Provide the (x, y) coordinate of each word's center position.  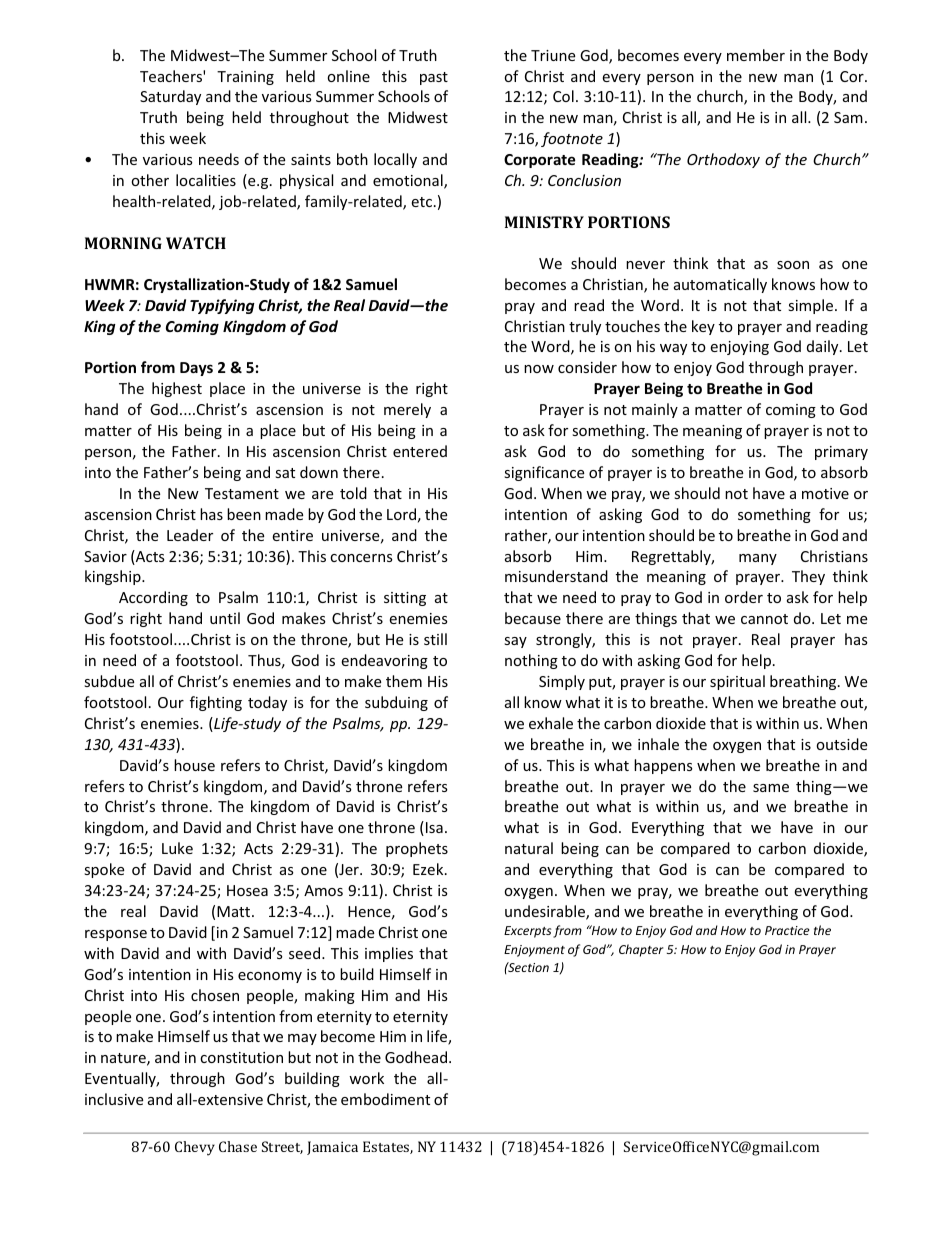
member (756, 55)
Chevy (195, 1148)
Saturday (170, 97)
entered (420, 451)
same (771, 788)
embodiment (385, 1099)
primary (841, 453)
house (194, 765)
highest (177, 389)
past (434, 78)
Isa (434, 827)
